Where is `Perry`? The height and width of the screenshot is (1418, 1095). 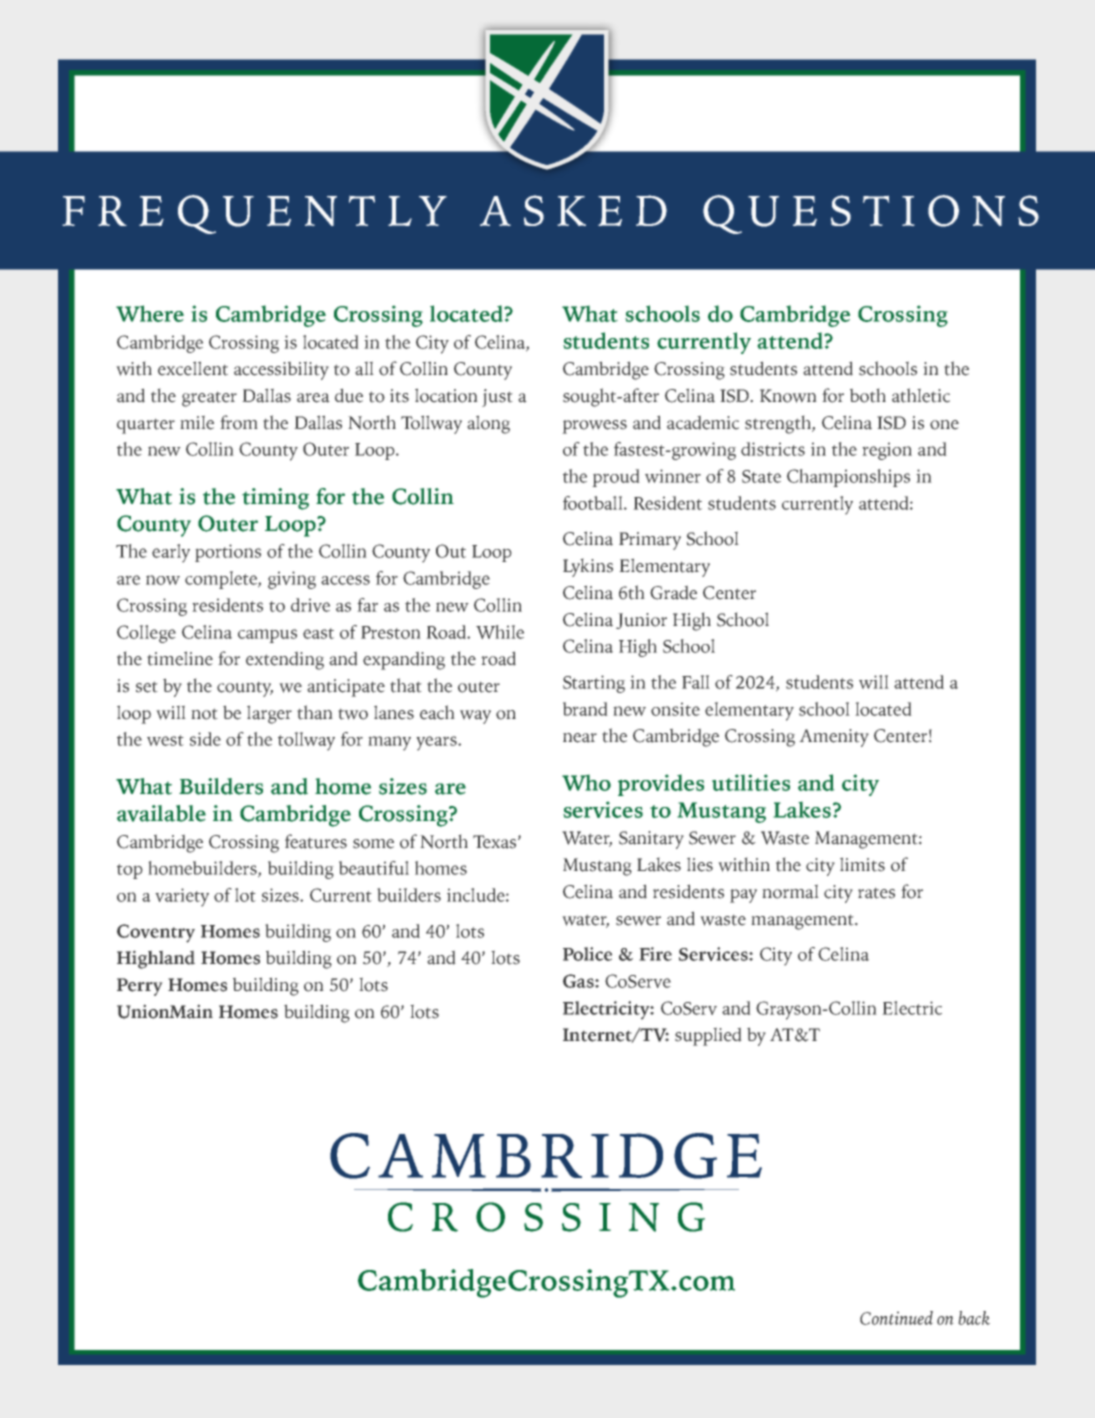 Perry is located at coordinates (140, 987).
